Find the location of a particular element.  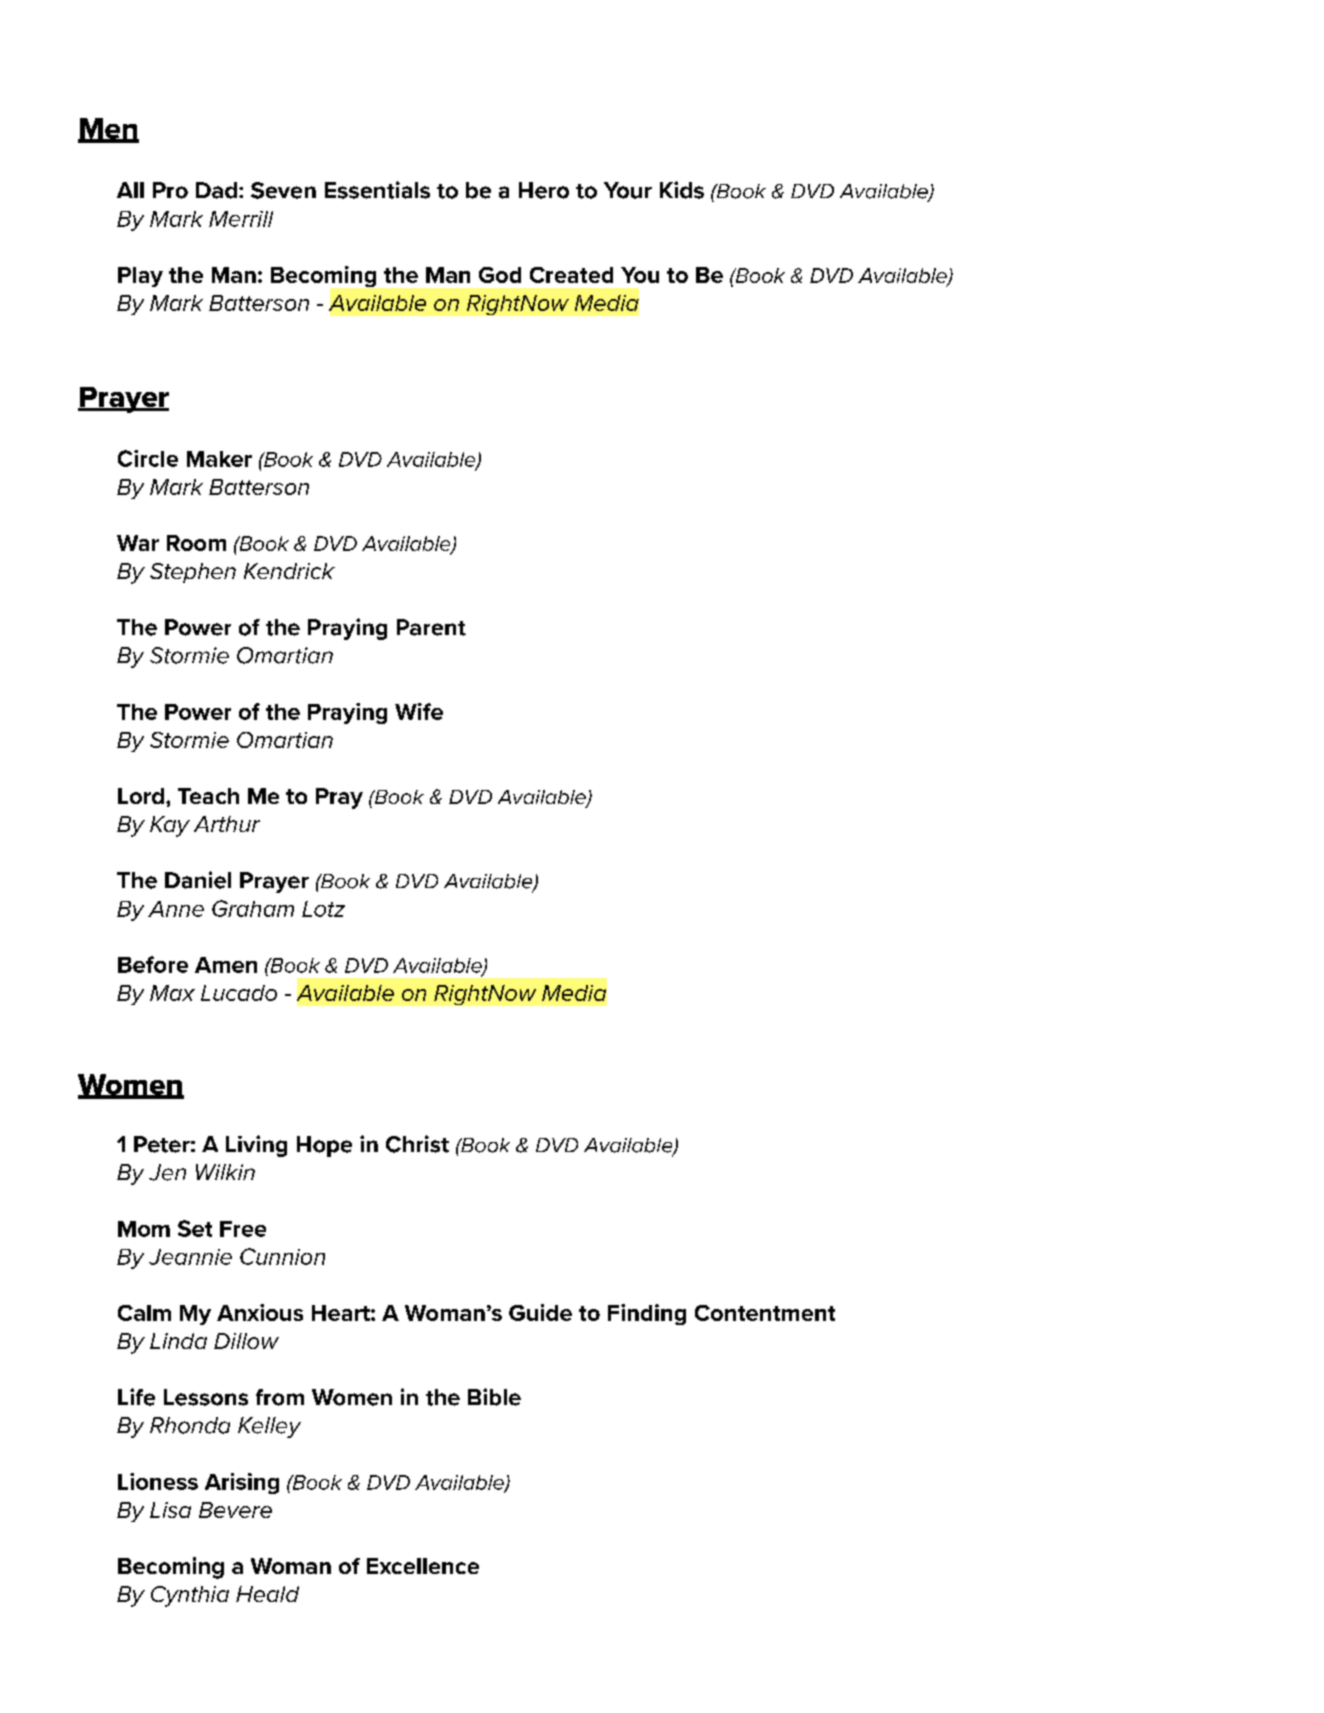

Merrill is located at coordinates (241, 219).
